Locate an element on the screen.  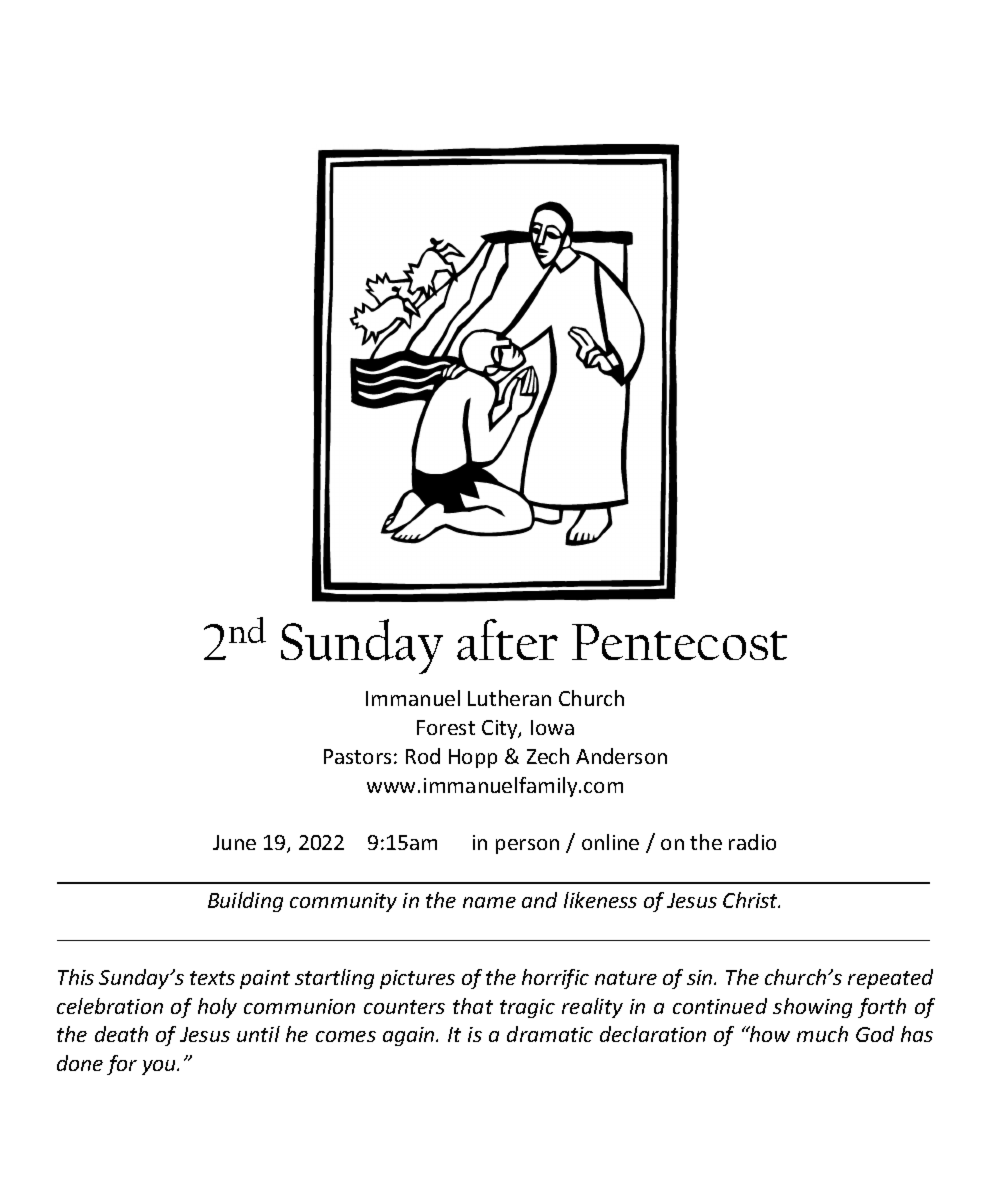
Pentecost is located at coordinates (679, 642).
